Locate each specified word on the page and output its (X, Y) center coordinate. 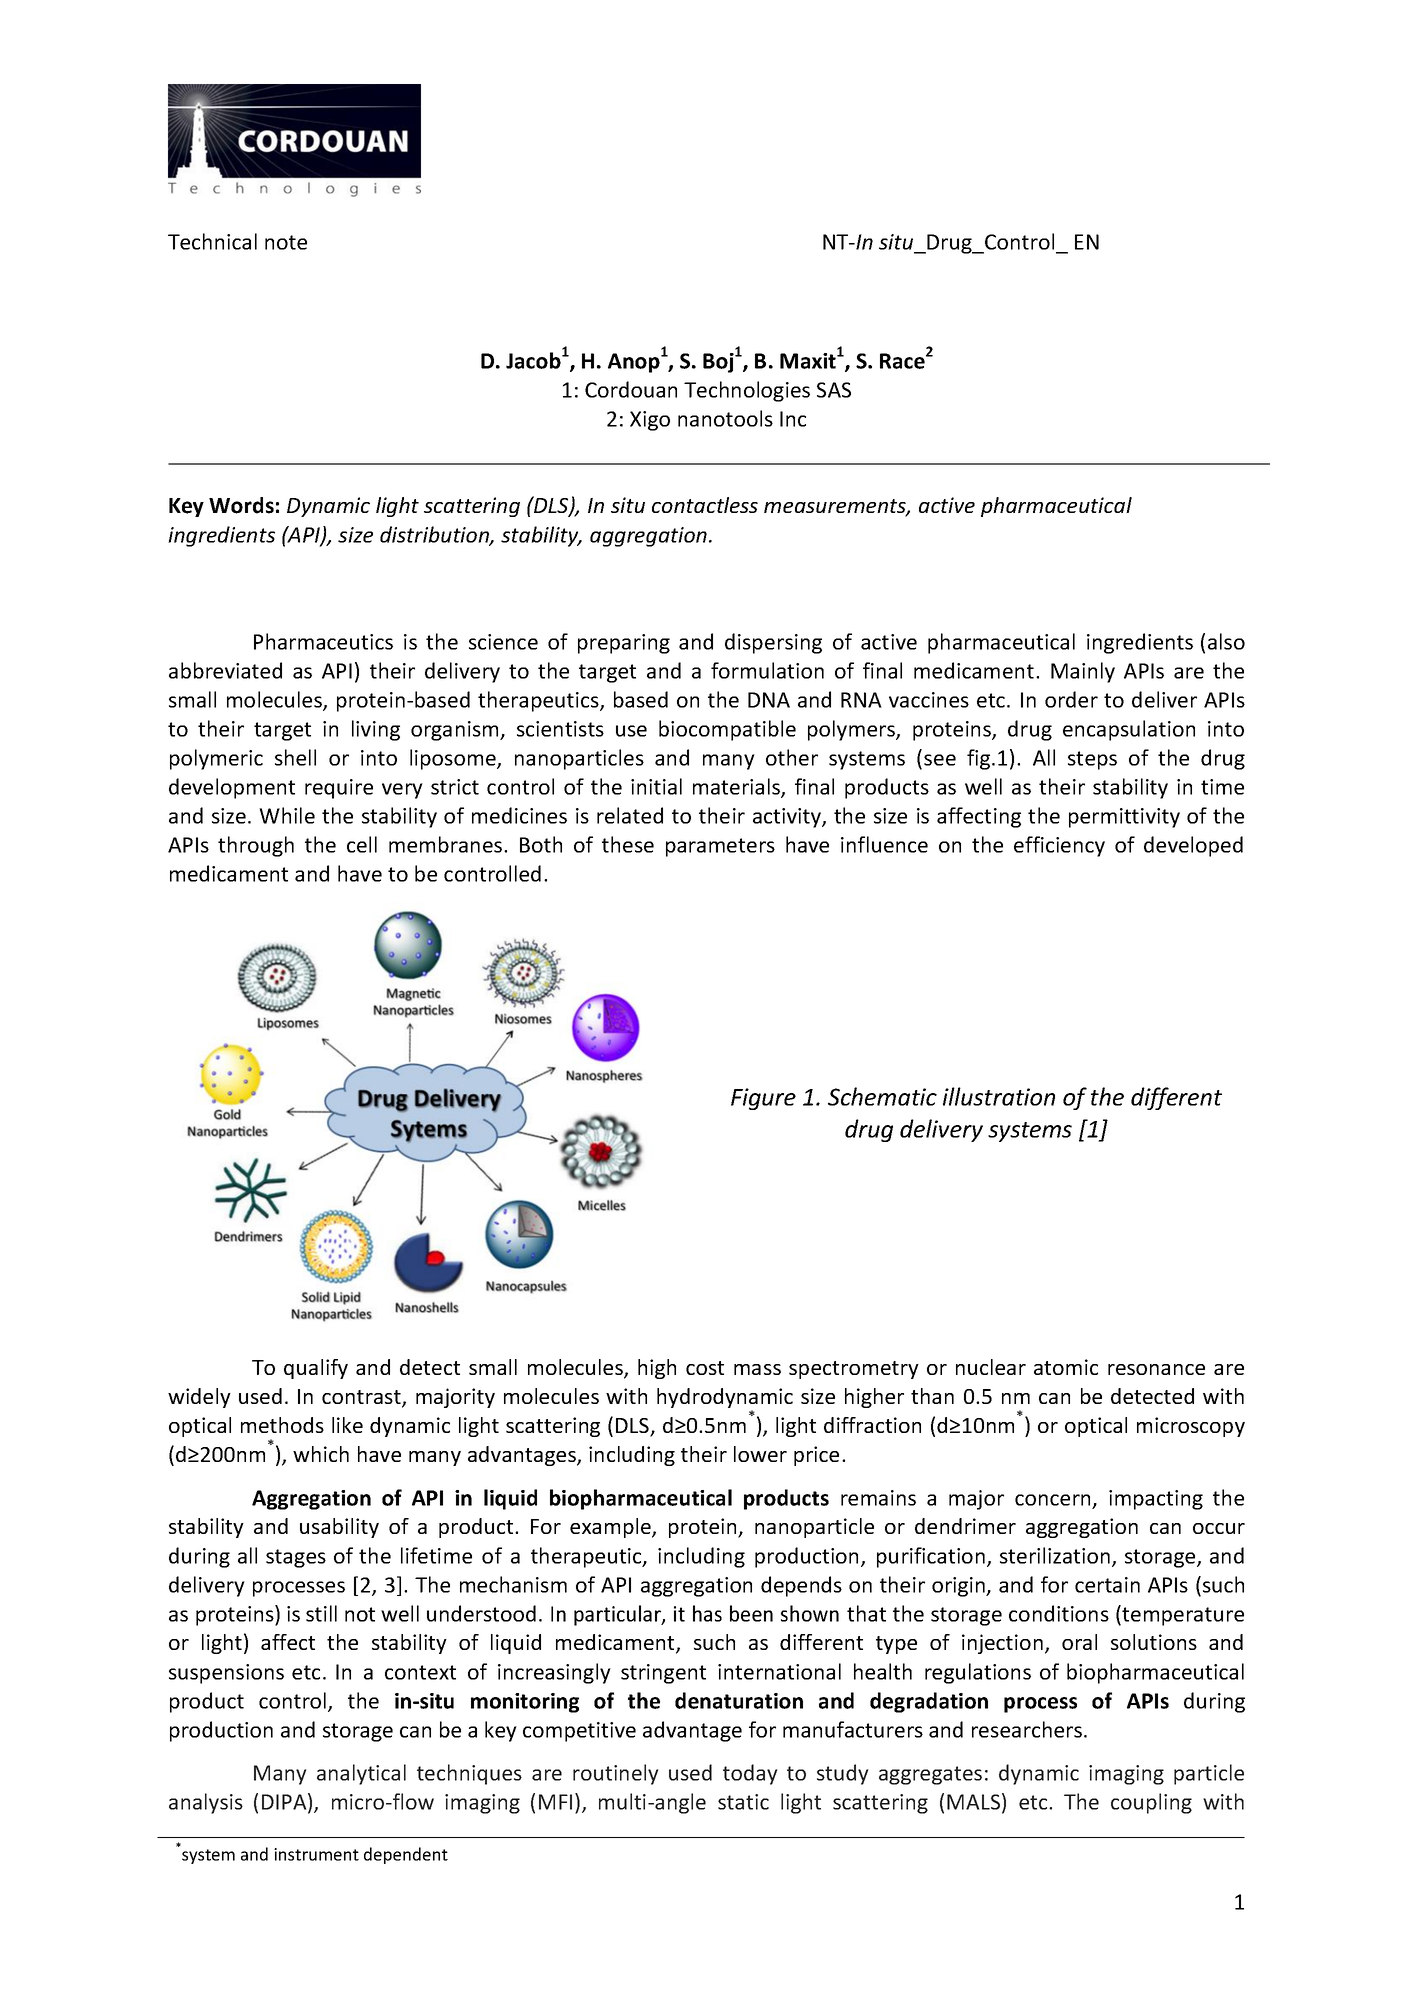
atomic (1066, 1367)
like (347, 1425)
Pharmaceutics (323, 641)
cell (362, 844)
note (286, 242)
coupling (1151, 1803)
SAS (834, 390)
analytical (361, 1774)
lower (760, 1454)
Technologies (747, 391)
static (743, 1802)
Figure (763, 1099)
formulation (767, 670)
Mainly (1083, 672)
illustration (999, 1096)
